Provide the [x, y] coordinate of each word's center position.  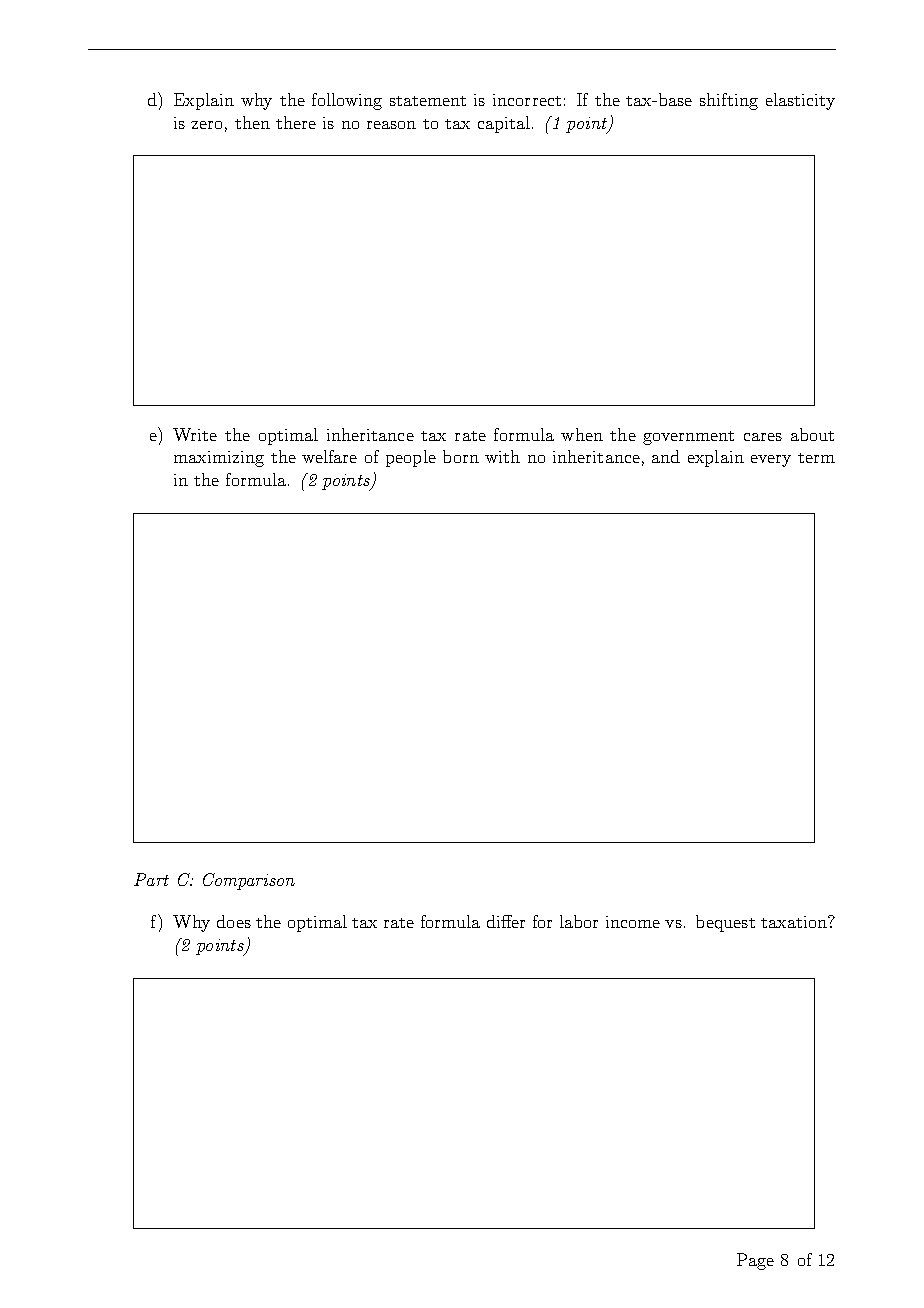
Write [195, 434]
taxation [795, 922]
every [771, 461]
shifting [729, 101]
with [502, 456]
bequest [725, 923]
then [252, 122]
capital [504, 124]
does [234, 921]
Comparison [249, 881]
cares [763, 437]
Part [151, 879]
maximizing [219, 459]
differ [506, 921]
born [461, 456]
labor [579, 921]
